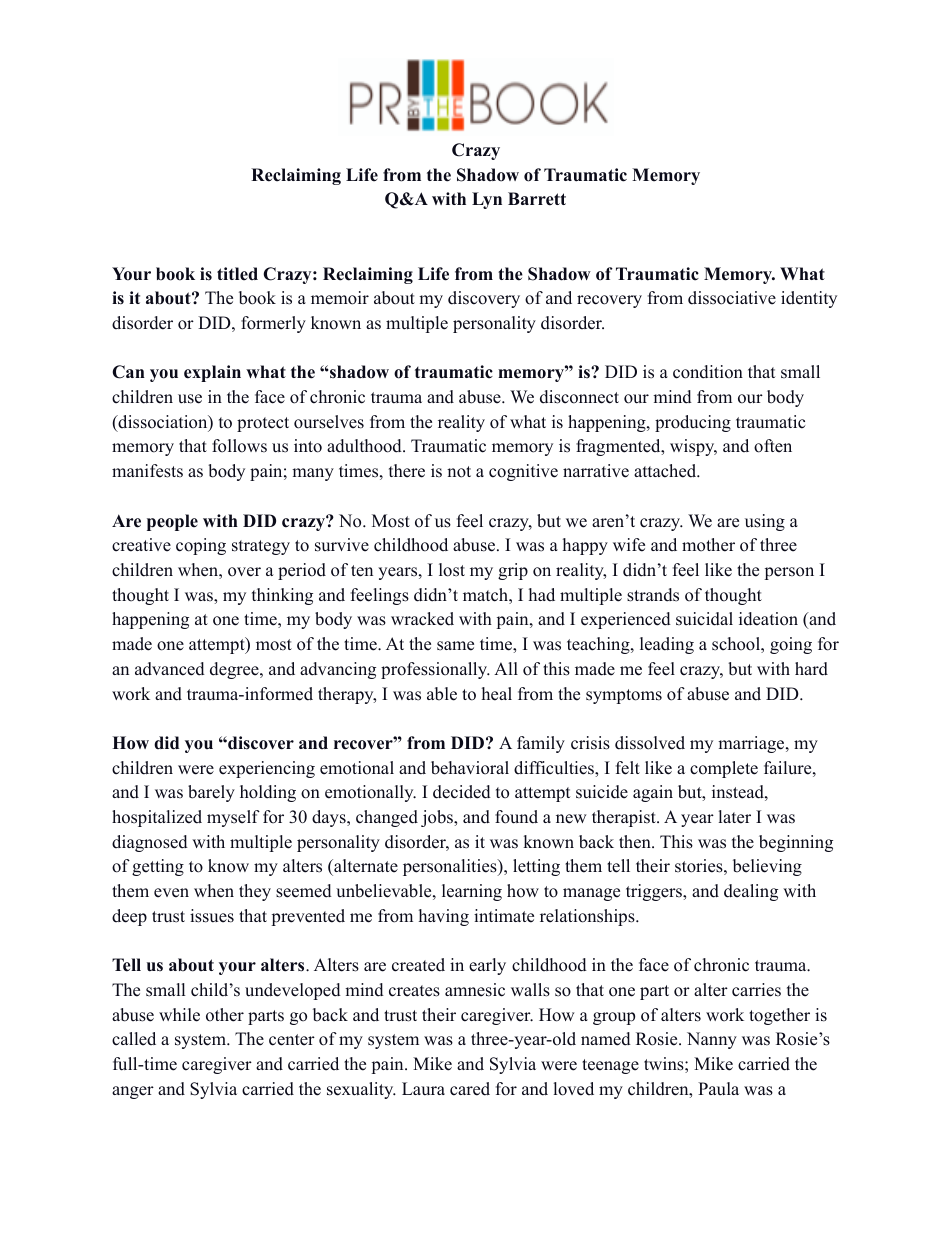 This image has width=952, height=1233. What do you see at coordinates (472, 892) in the image?
I see `learning` at bounding box center [472, 892].
